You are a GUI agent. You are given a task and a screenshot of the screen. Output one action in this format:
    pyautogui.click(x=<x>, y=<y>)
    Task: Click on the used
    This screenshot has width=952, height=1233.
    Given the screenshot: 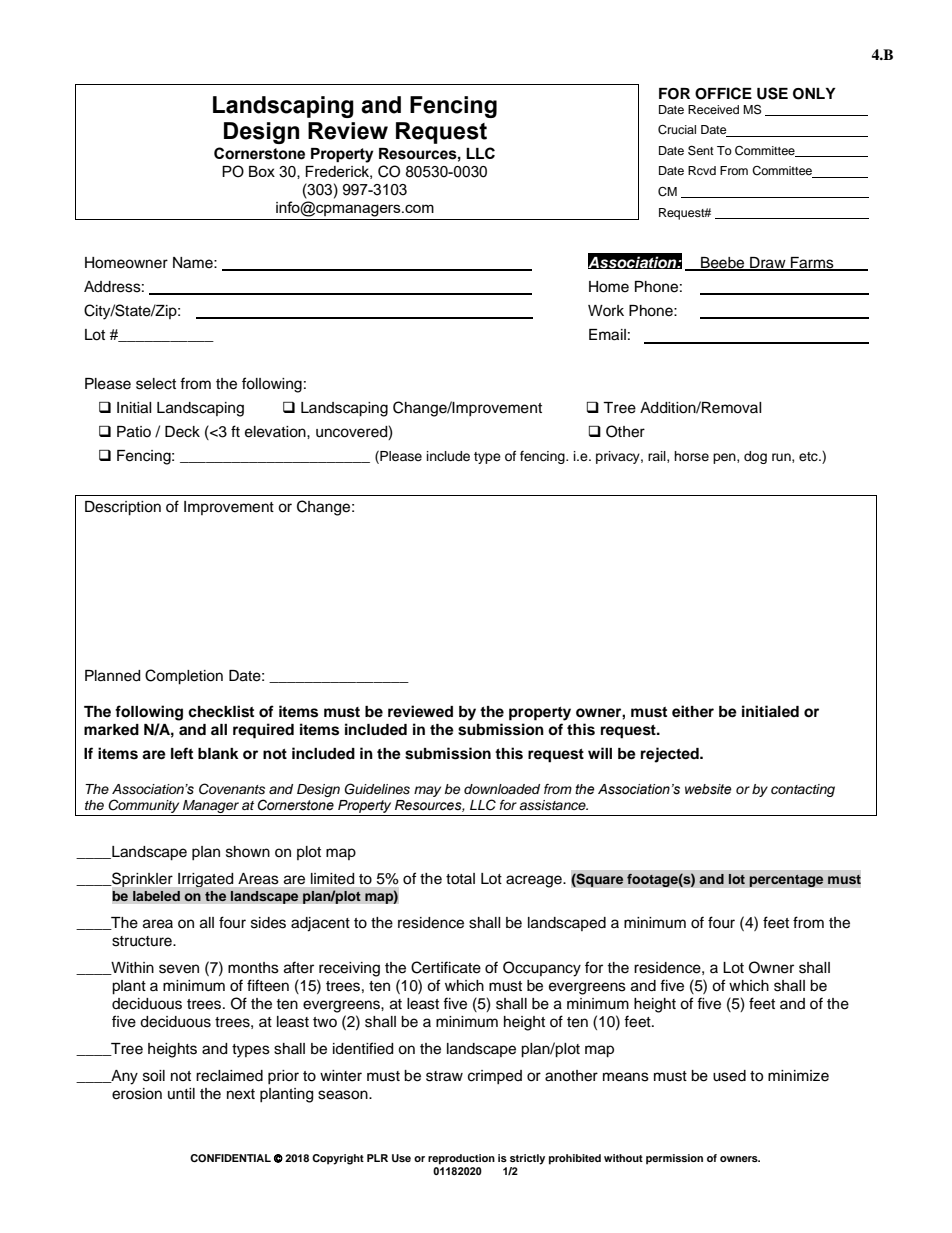 What is the action you would take?
    pyautogui.click(x=729, y=1076)
